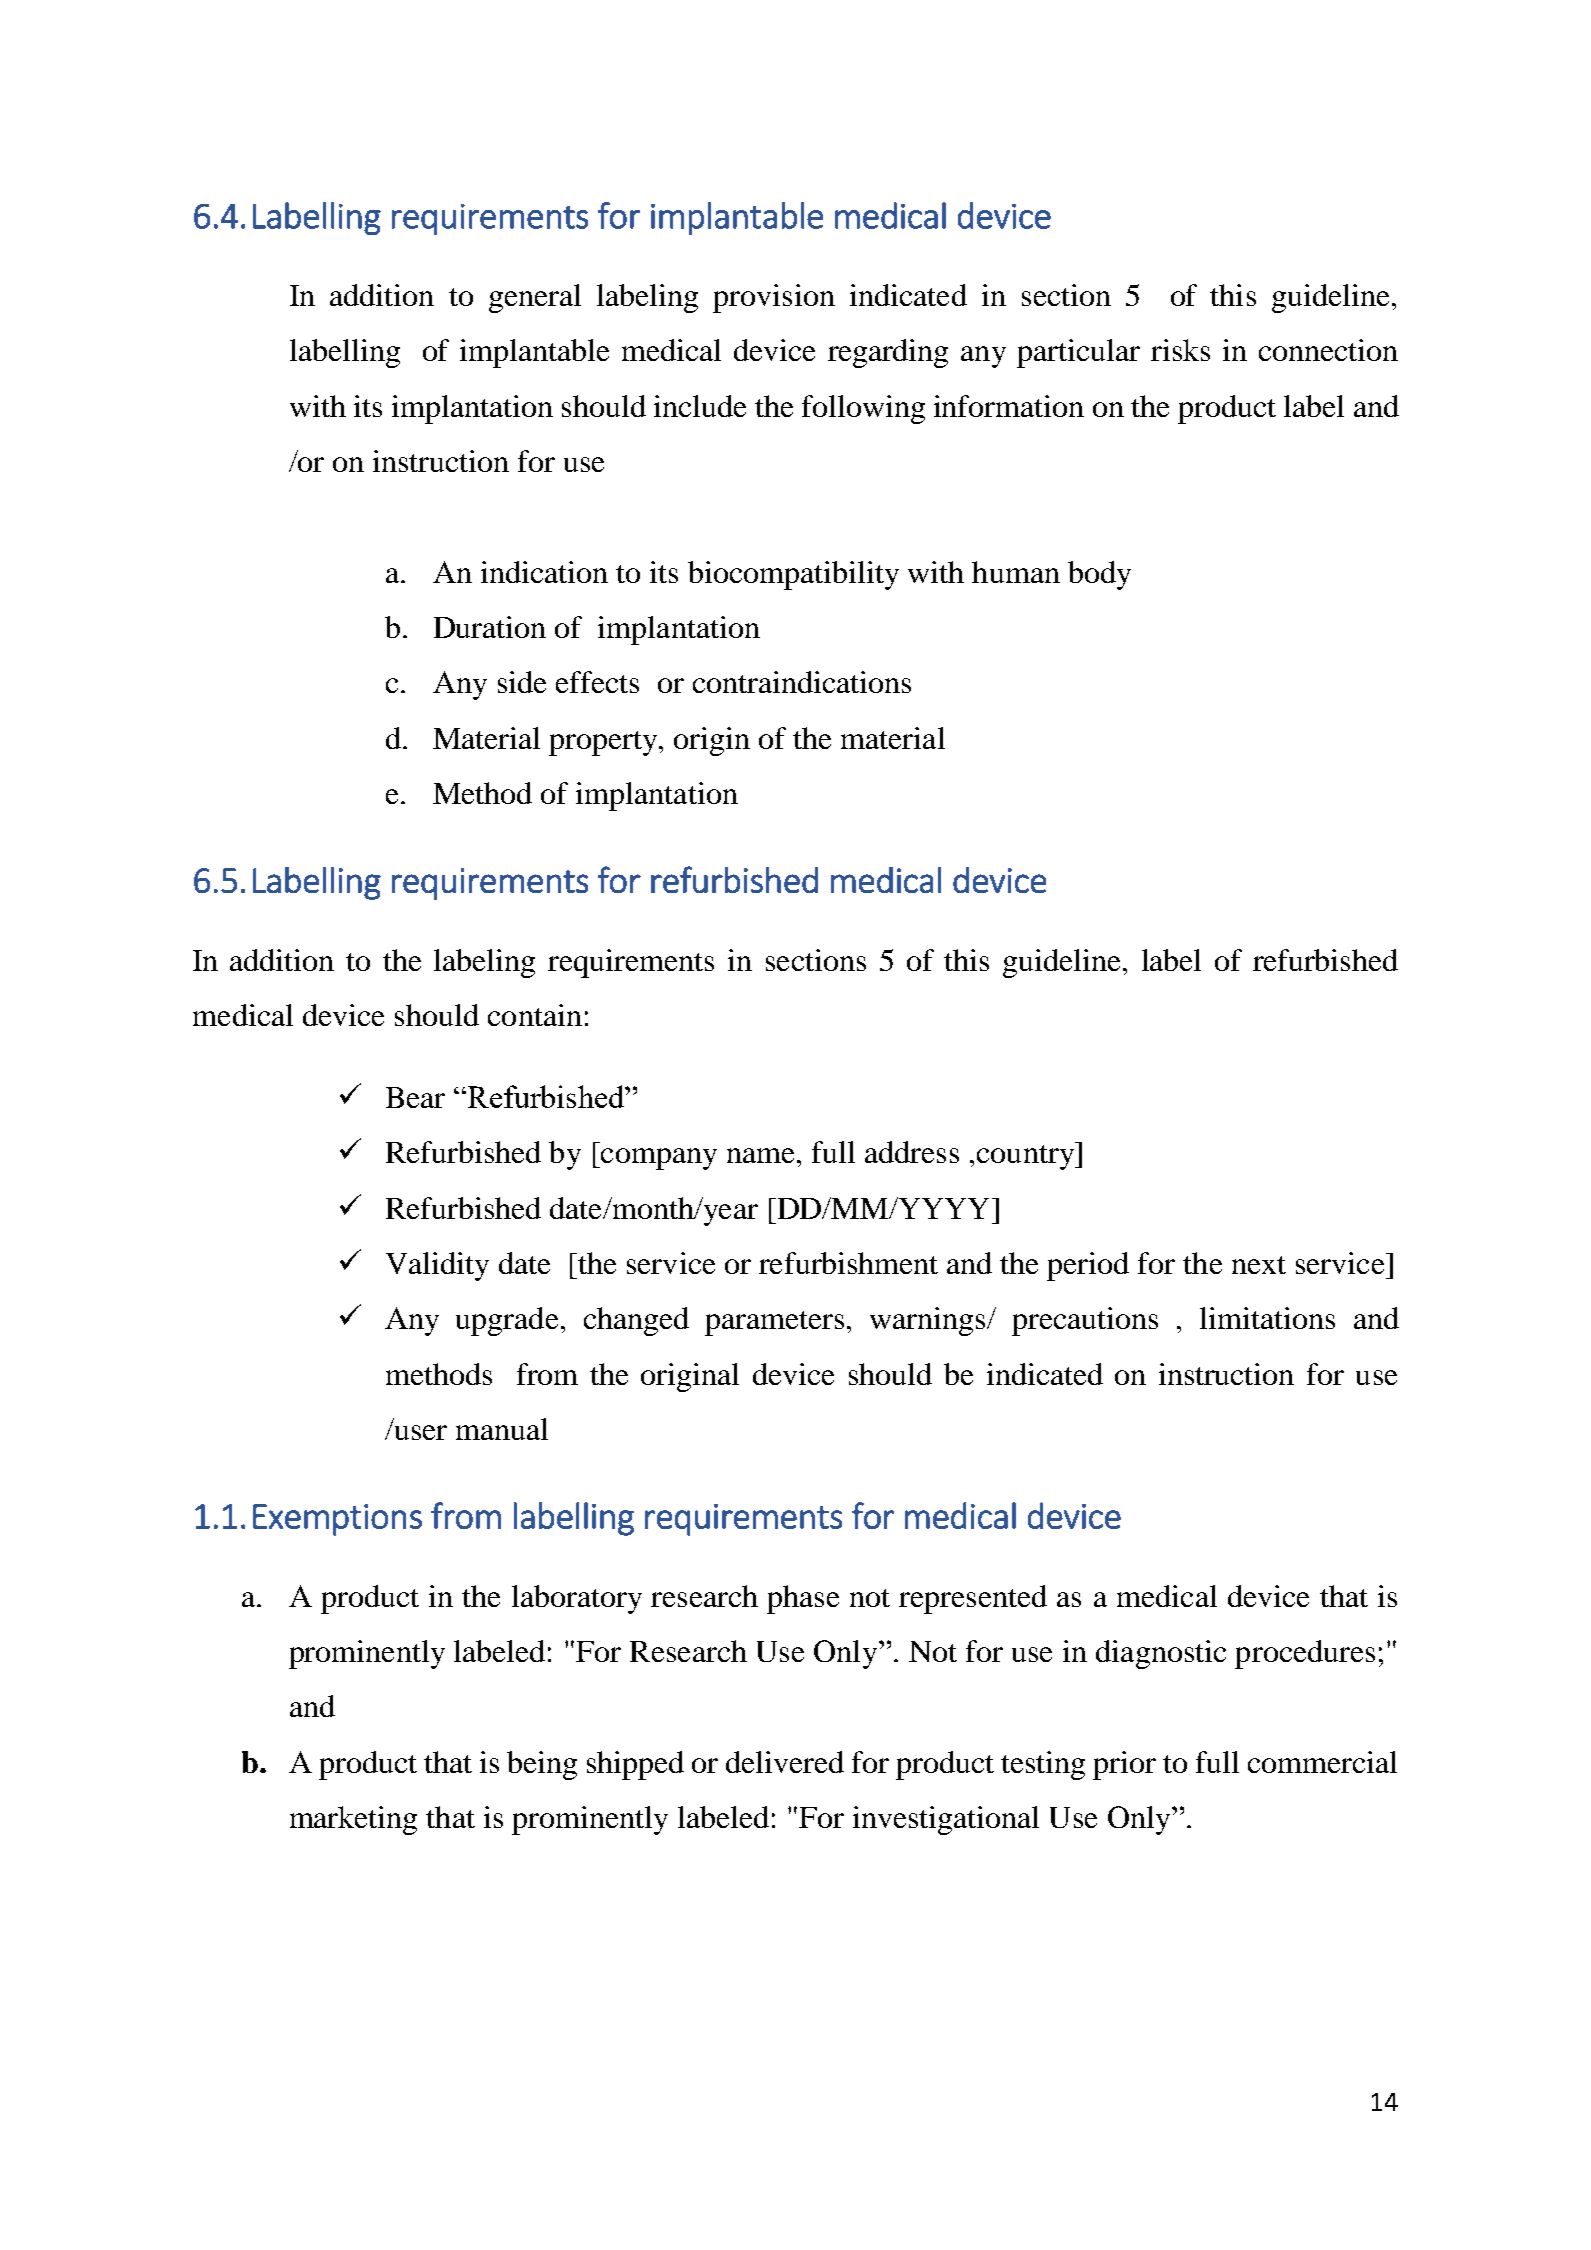  I want to click on being, so click(542, 1765).
